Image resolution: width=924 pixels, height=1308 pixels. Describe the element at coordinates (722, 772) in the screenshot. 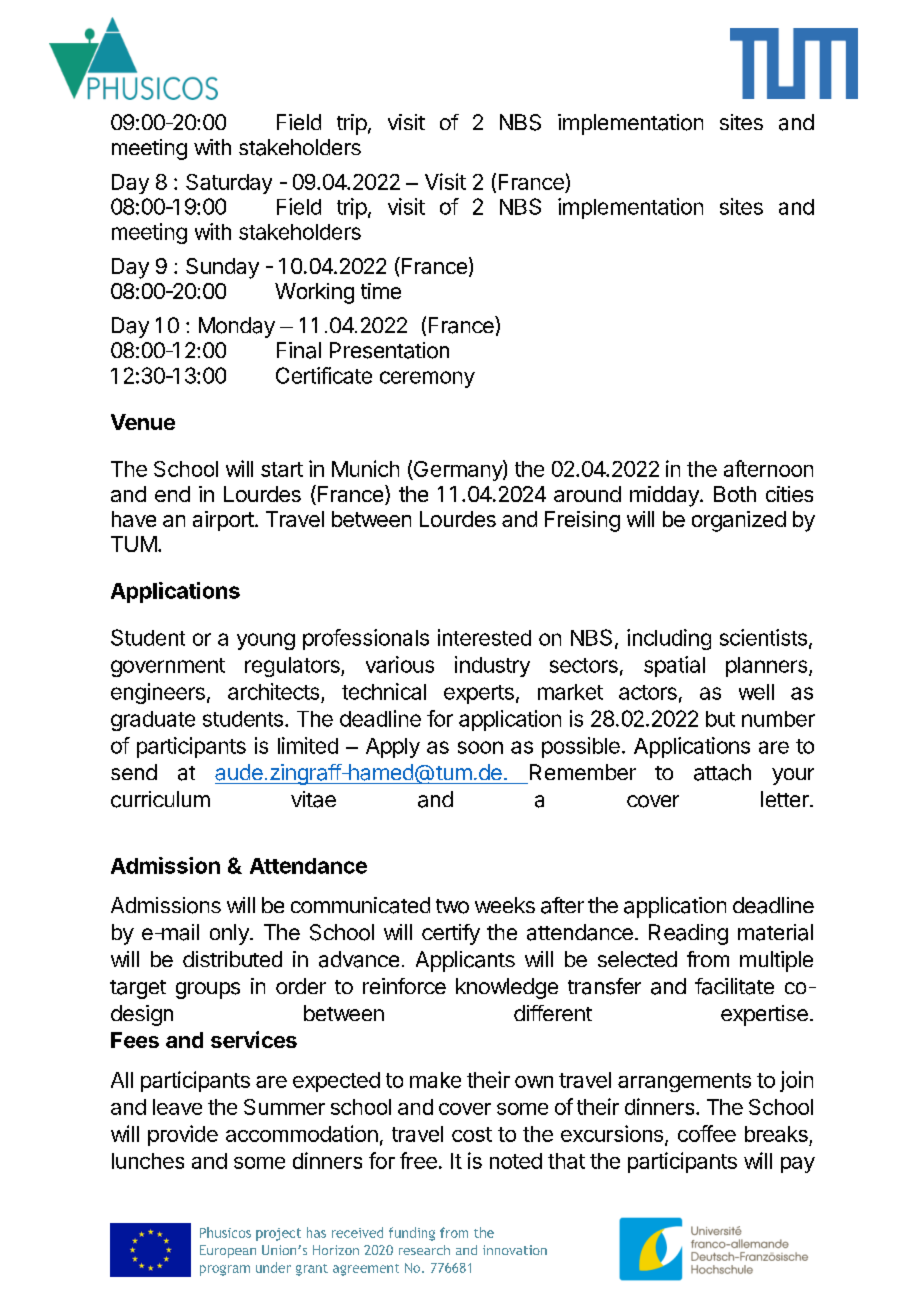

I see `attach` at that location.
